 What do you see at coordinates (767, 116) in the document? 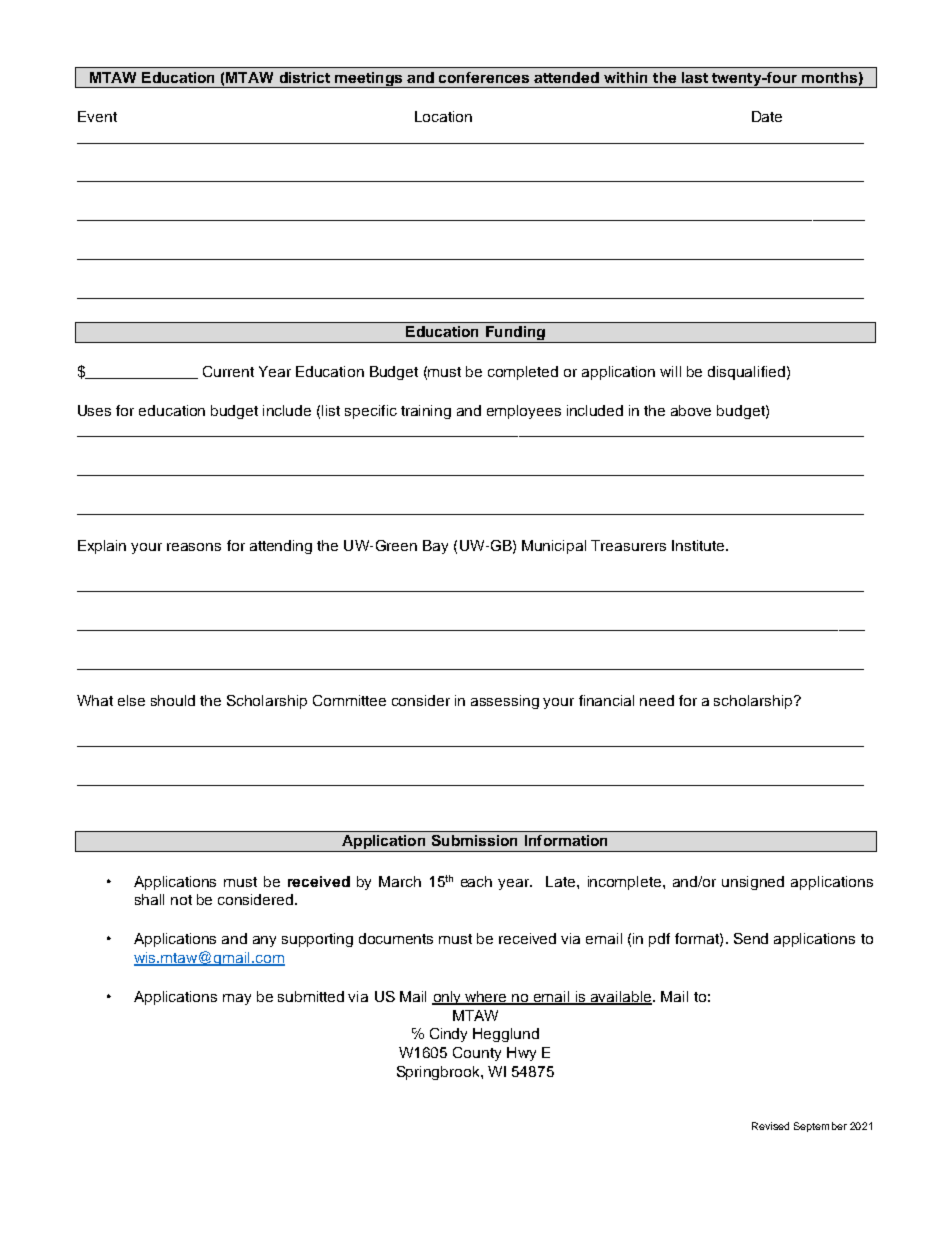
I see `Date` at bounding box center [767, 116].
